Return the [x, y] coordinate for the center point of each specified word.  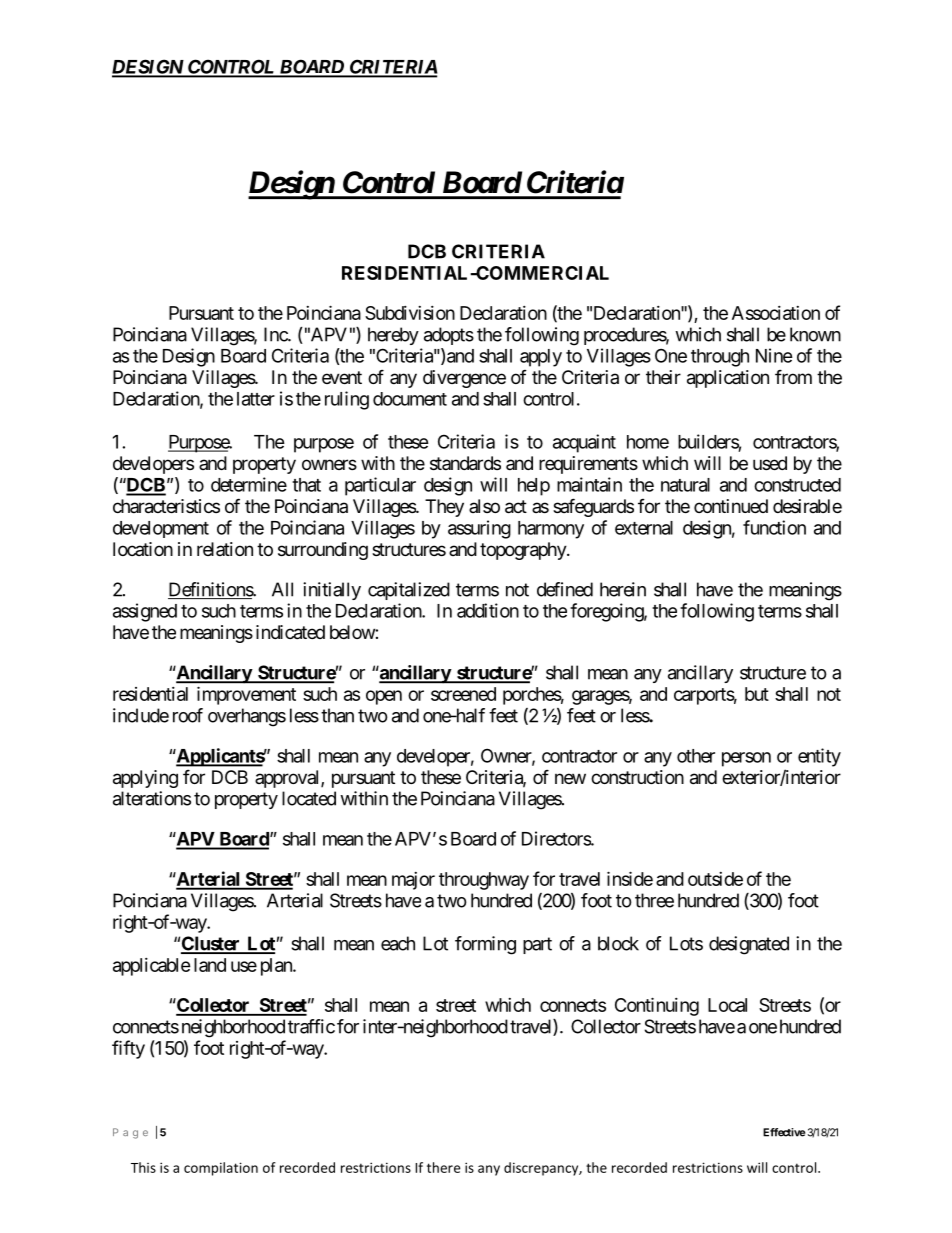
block [618, 943]
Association [776, 313]
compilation [221, 1169]
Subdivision [410, 313]
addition [488, 610]
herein [623, 589]
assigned [145, 612]
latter [256, 399]
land [210, 965]
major [413, 881]
